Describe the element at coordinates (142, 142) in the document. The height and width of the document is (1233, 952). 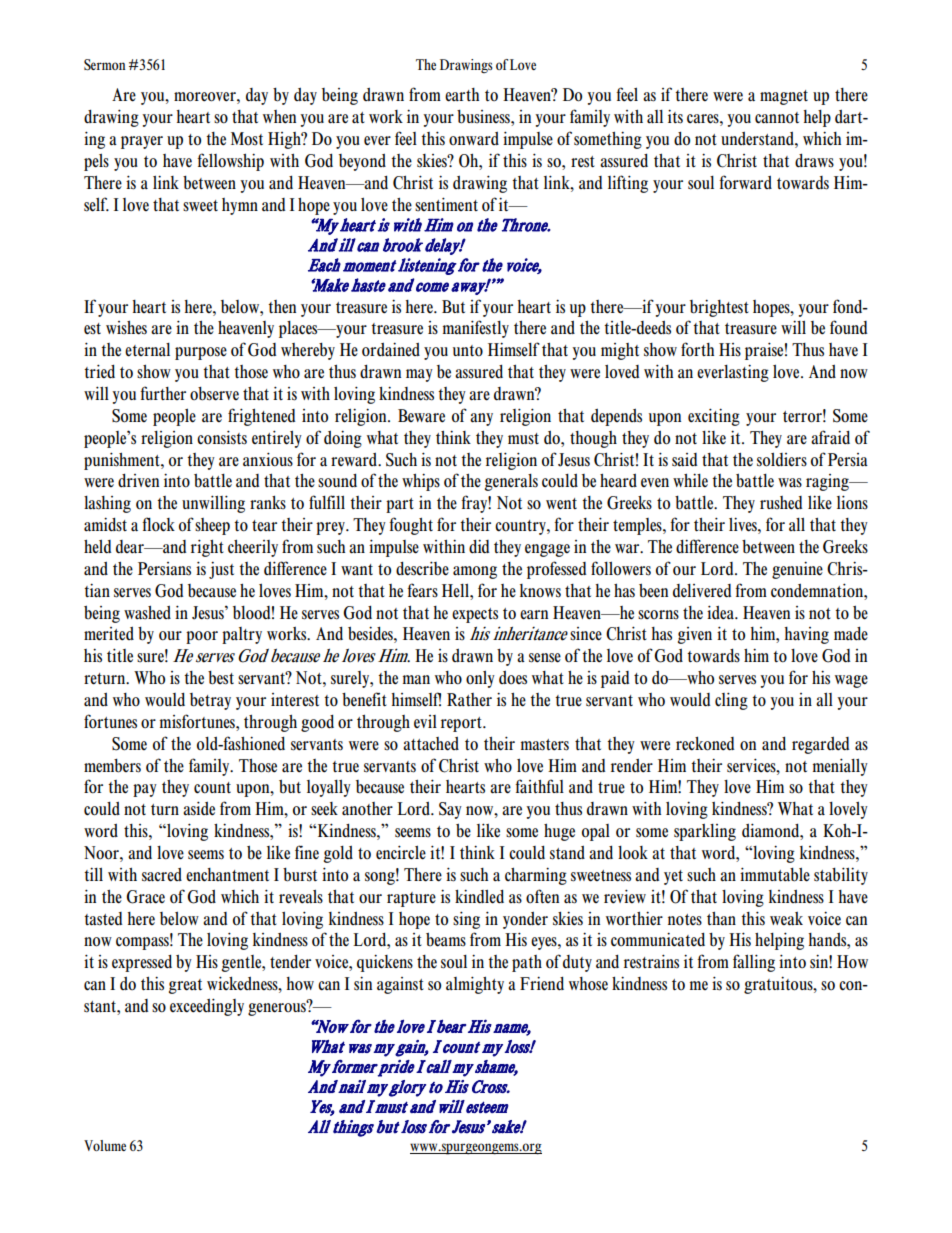
I see `prayer` at that location.
